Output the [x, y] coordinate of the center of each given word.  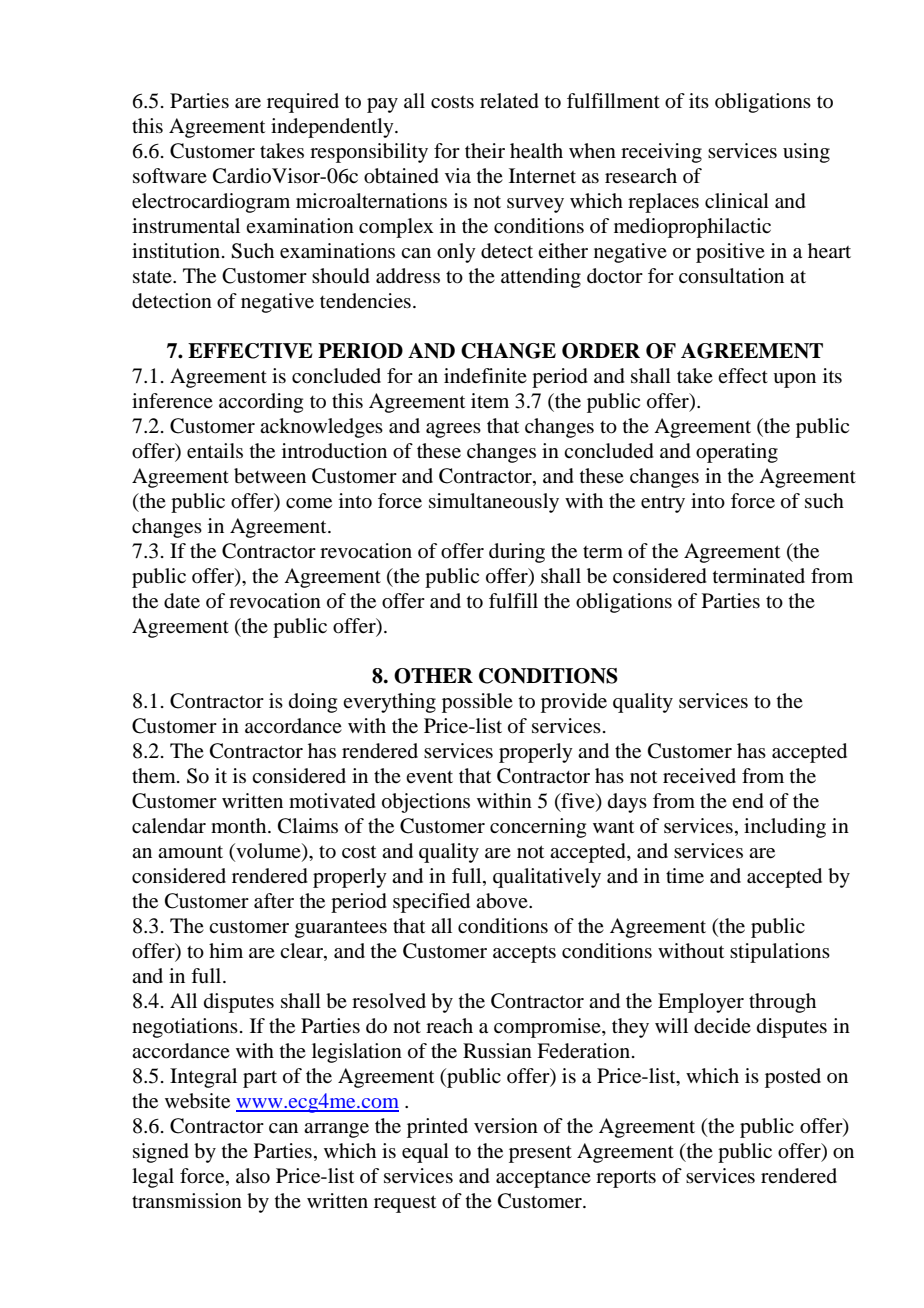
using [806, 153]
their [485, 151]
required [303, 103]
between [270, 476]
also [253, 1176]
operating [737, 453]
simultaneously [494, 503]
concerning [538, 828]
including [785, 828]
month [240, 825]
